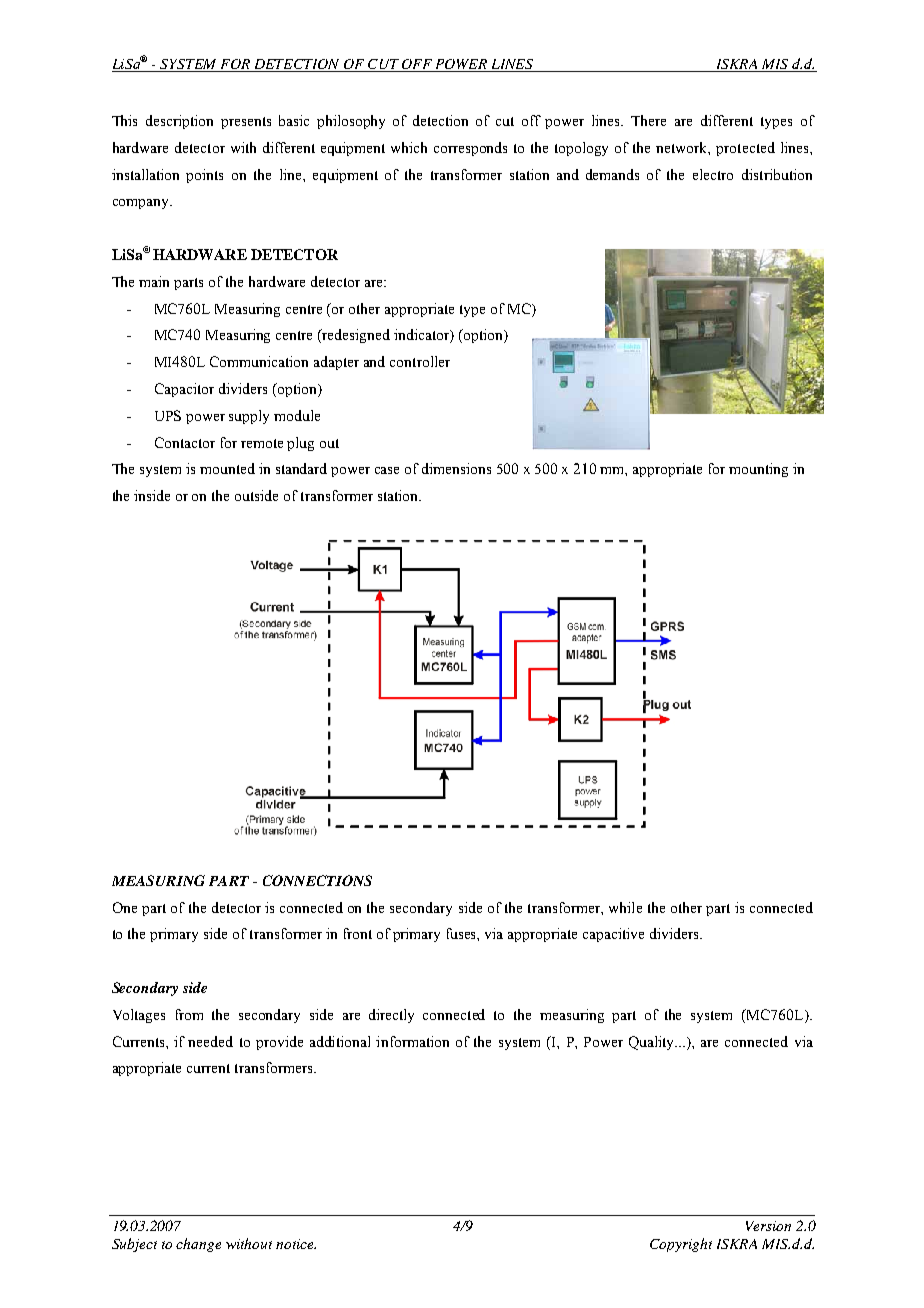 This page has width=924, height=1308. Describe the element at coordinates (758, 470) in the page. I see `mounting` at that location.
